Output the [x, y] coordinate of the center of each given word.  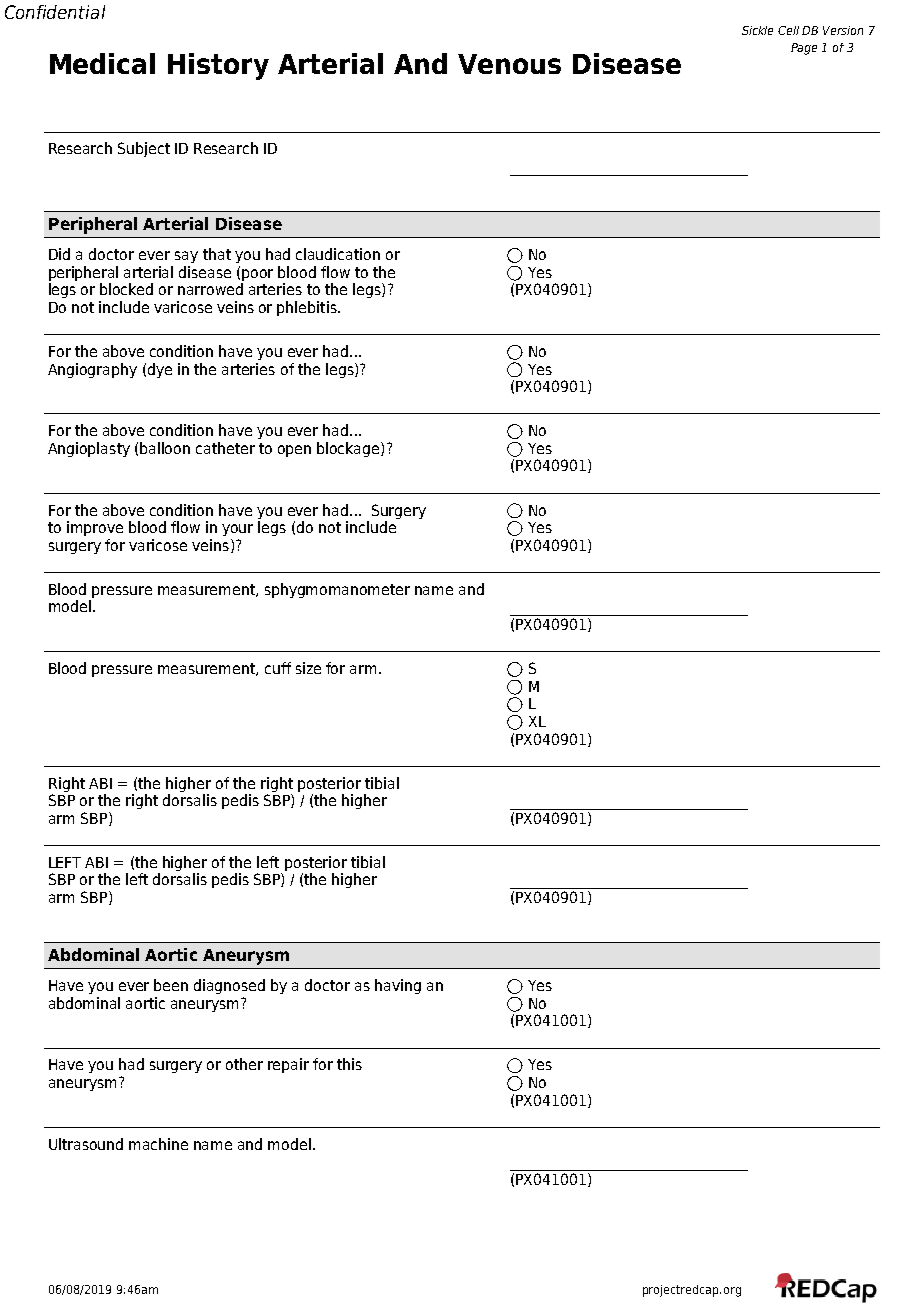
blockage [349, 449]
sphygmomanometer [337, 590]
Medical [102, 63]
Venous [509, 64]
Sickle [757, 30]
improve [95, 528]
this [349, 1064]
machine [158, 1144]
